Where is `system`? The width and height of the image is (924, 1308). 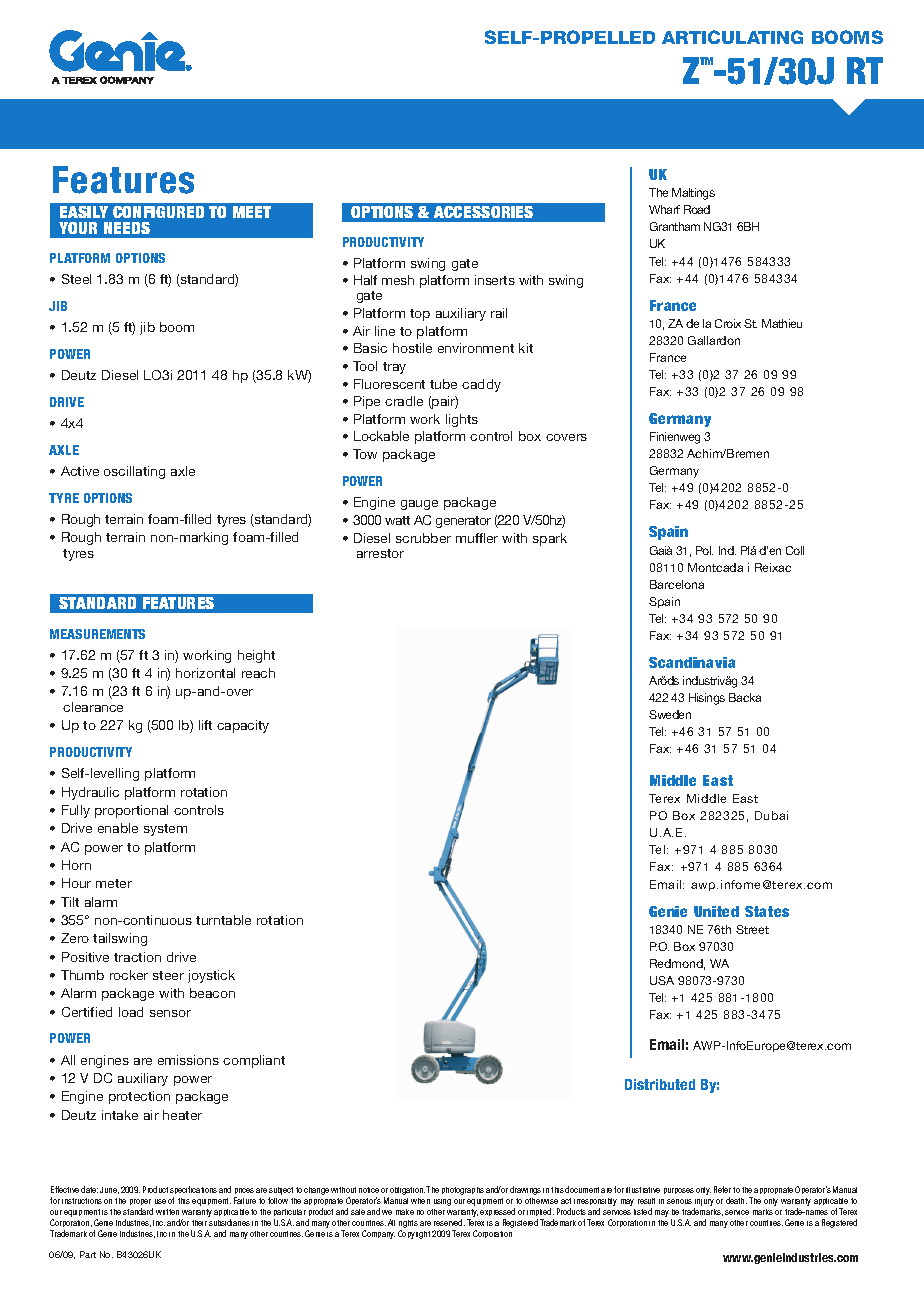 system is located at coordinates (165, 830).
